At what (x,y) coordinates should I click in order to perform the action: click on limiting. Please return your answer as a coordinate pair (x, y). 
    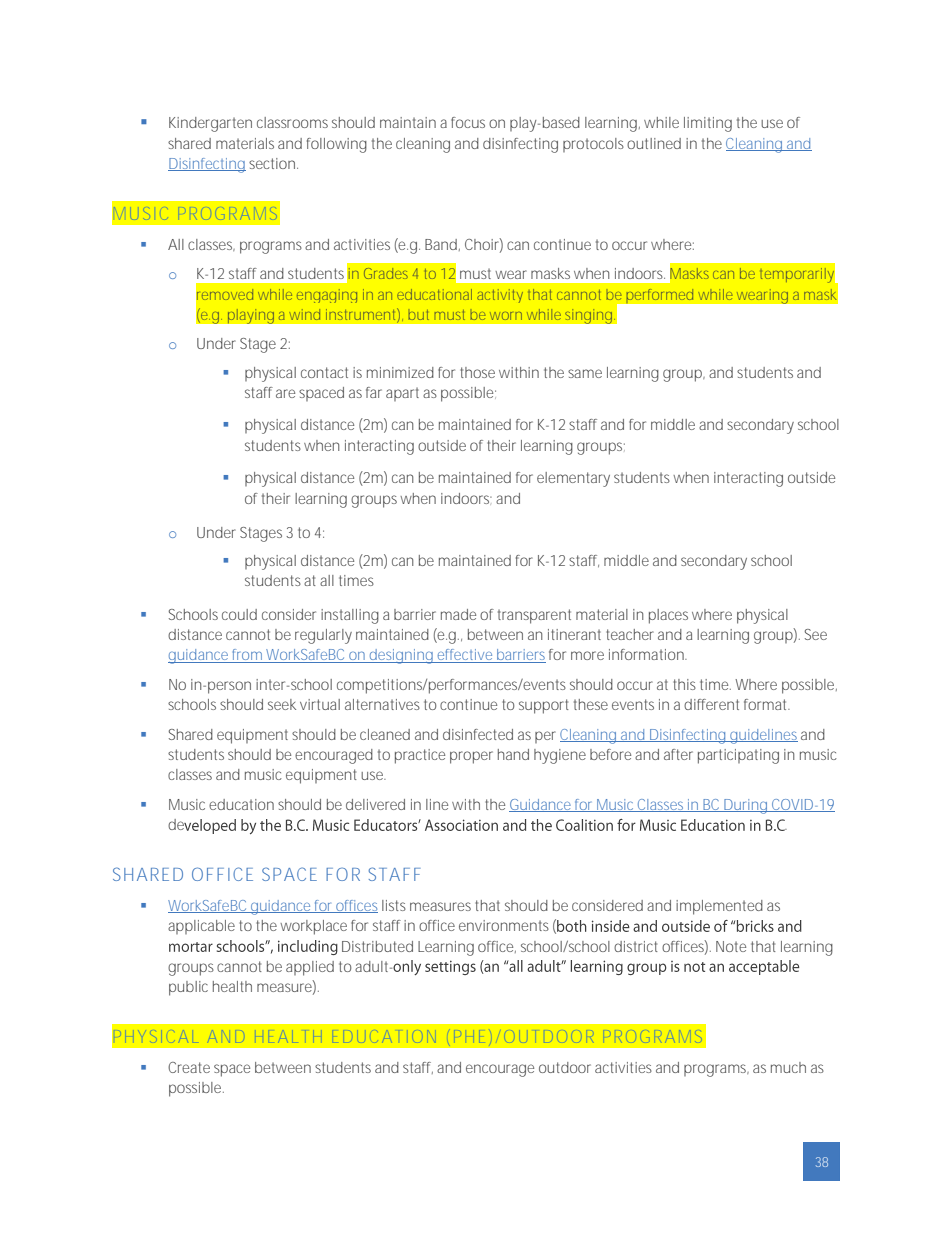
    Looking at the image, I should click on (708, 124).
